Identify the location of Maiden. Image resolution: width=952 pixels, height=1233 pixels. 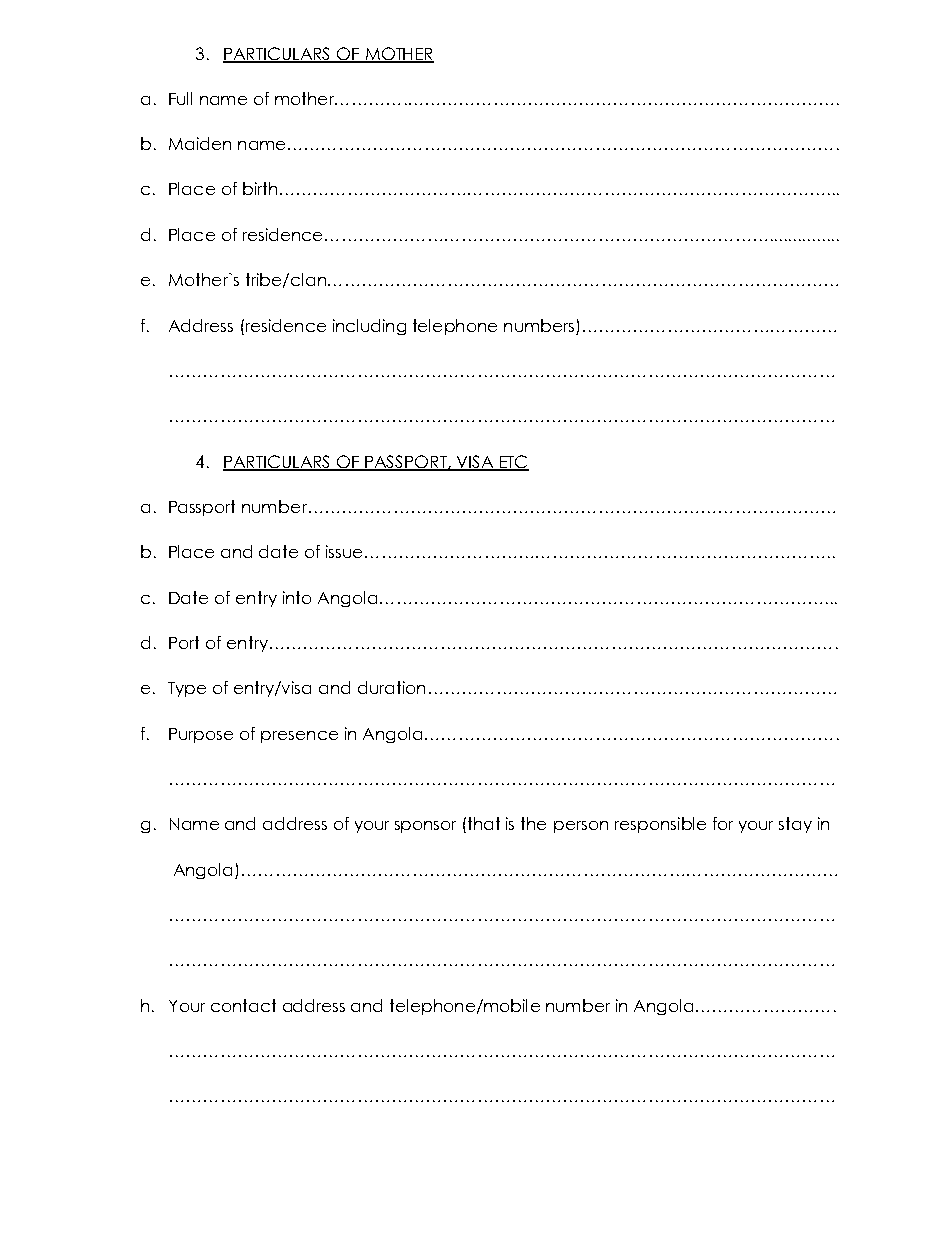
(200, 143).
